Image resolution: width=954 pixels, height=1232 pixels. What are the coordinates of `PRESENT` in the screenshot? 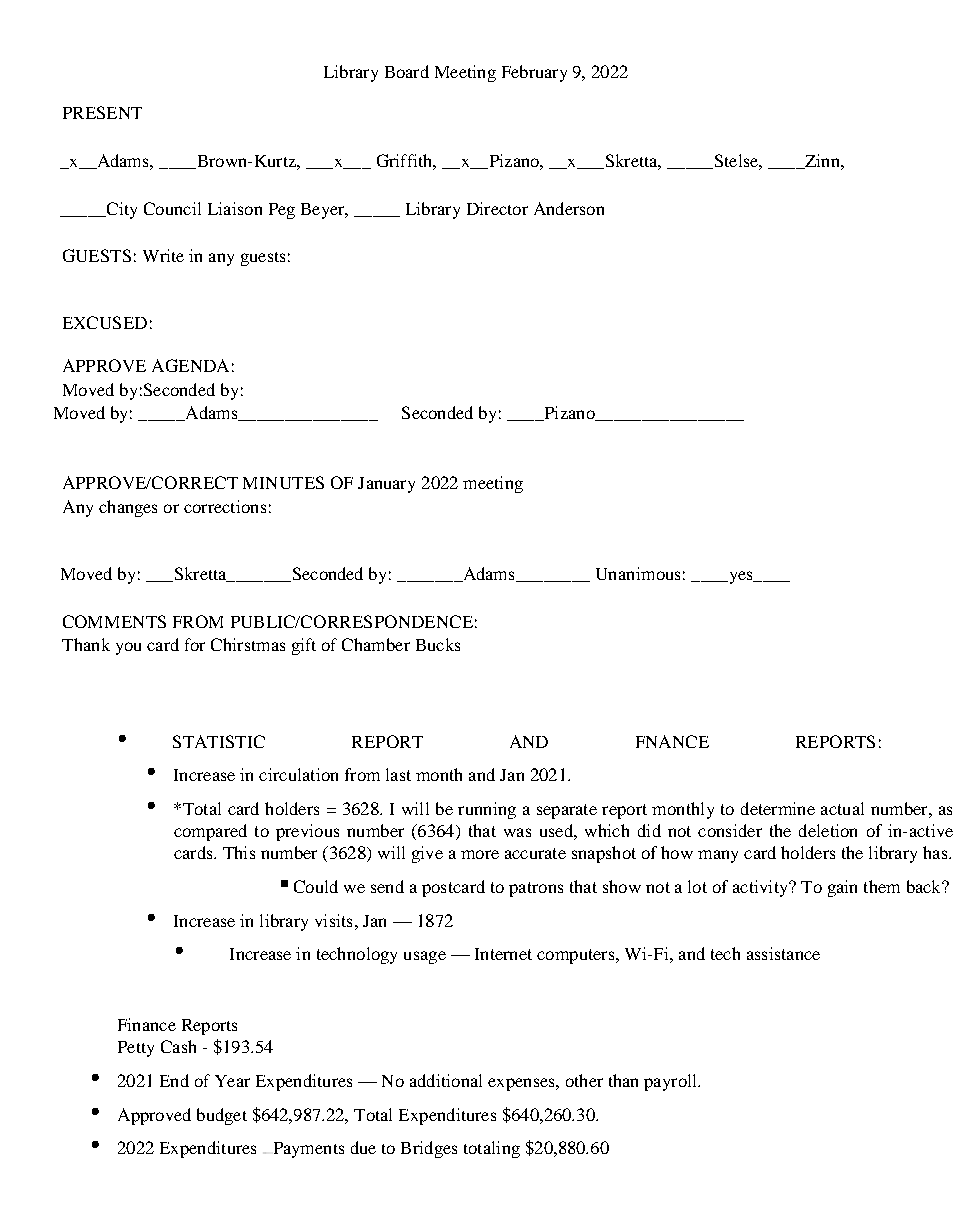 It's located at (102, 112).
